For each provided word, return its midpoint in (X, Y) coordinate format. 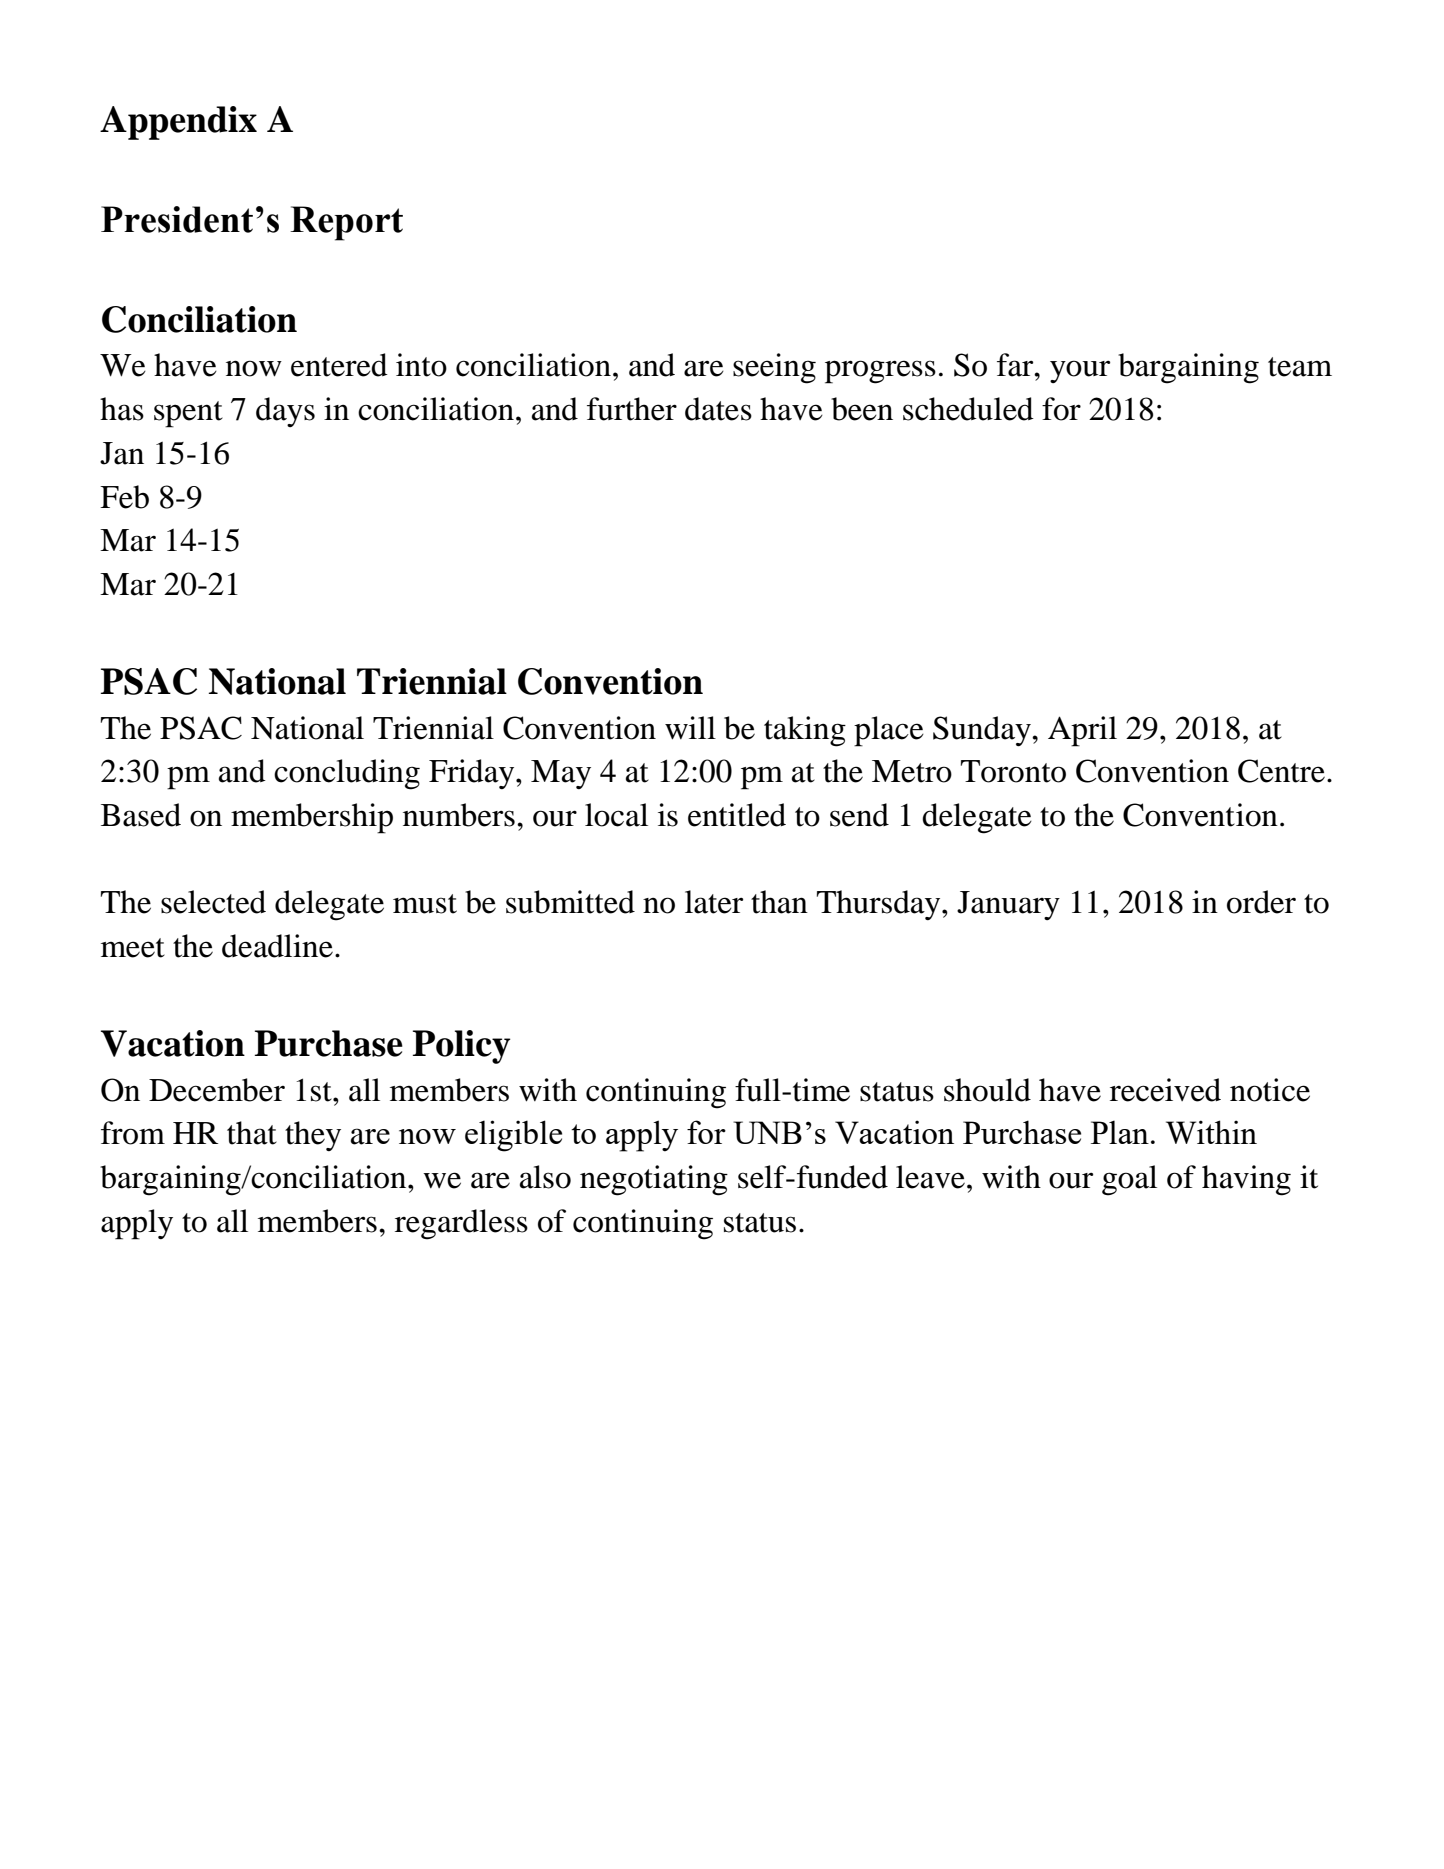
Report (346, 223)
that (252, 1133)
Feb (124, 497)
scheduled (968, 409)
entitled (737, 815)
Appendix (178, 123)
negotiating (654, 1180)
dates (718, 409)
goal (1129, 1180)
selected (213, 902)
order (1261, 902)
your (1080, 371)
